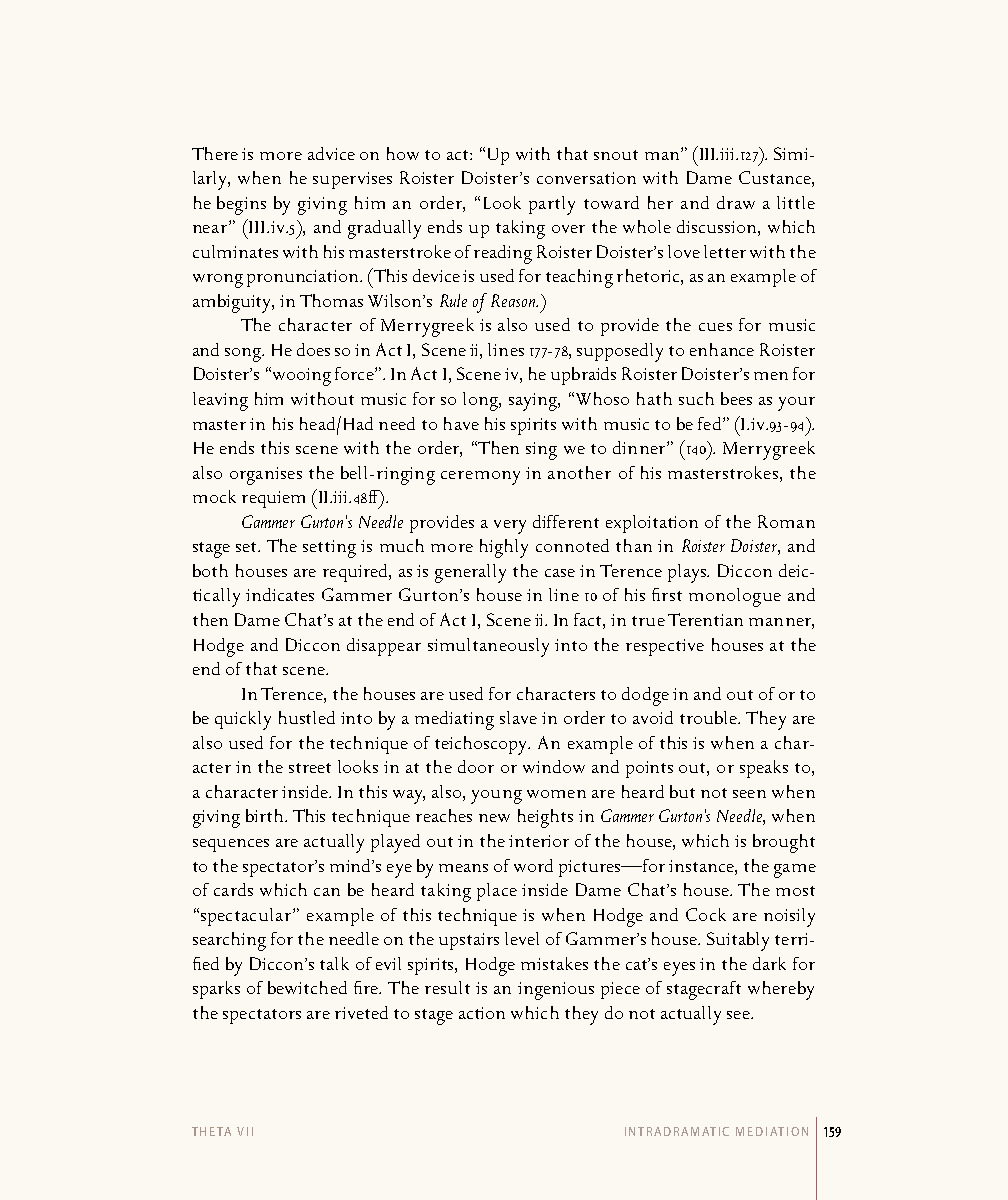 This screenshot has width=1008, height=1200. I want to click on young, so click(496, 797).
